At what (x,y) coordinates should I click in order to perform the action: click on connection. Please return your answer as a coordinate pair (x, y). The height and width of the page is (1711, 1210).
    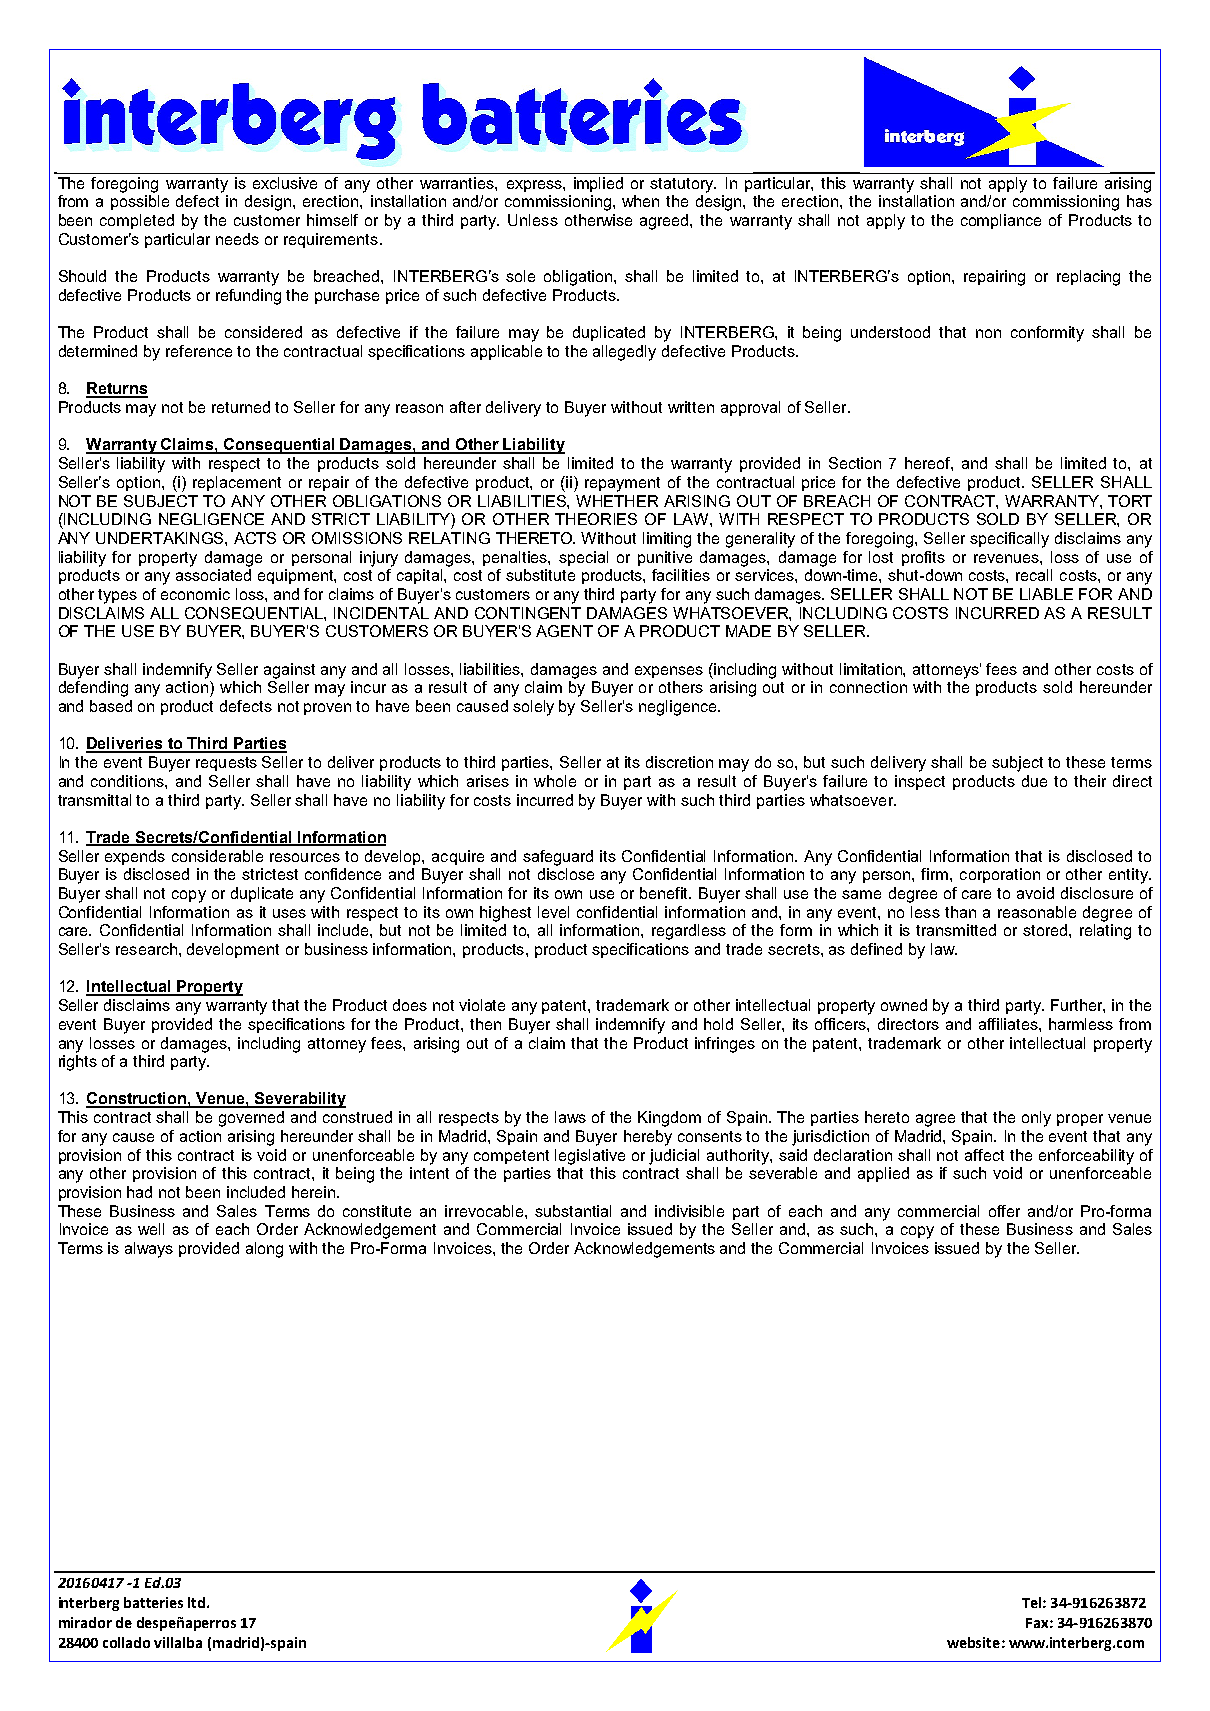
    Looking at the image, I should click on (868, 687).
